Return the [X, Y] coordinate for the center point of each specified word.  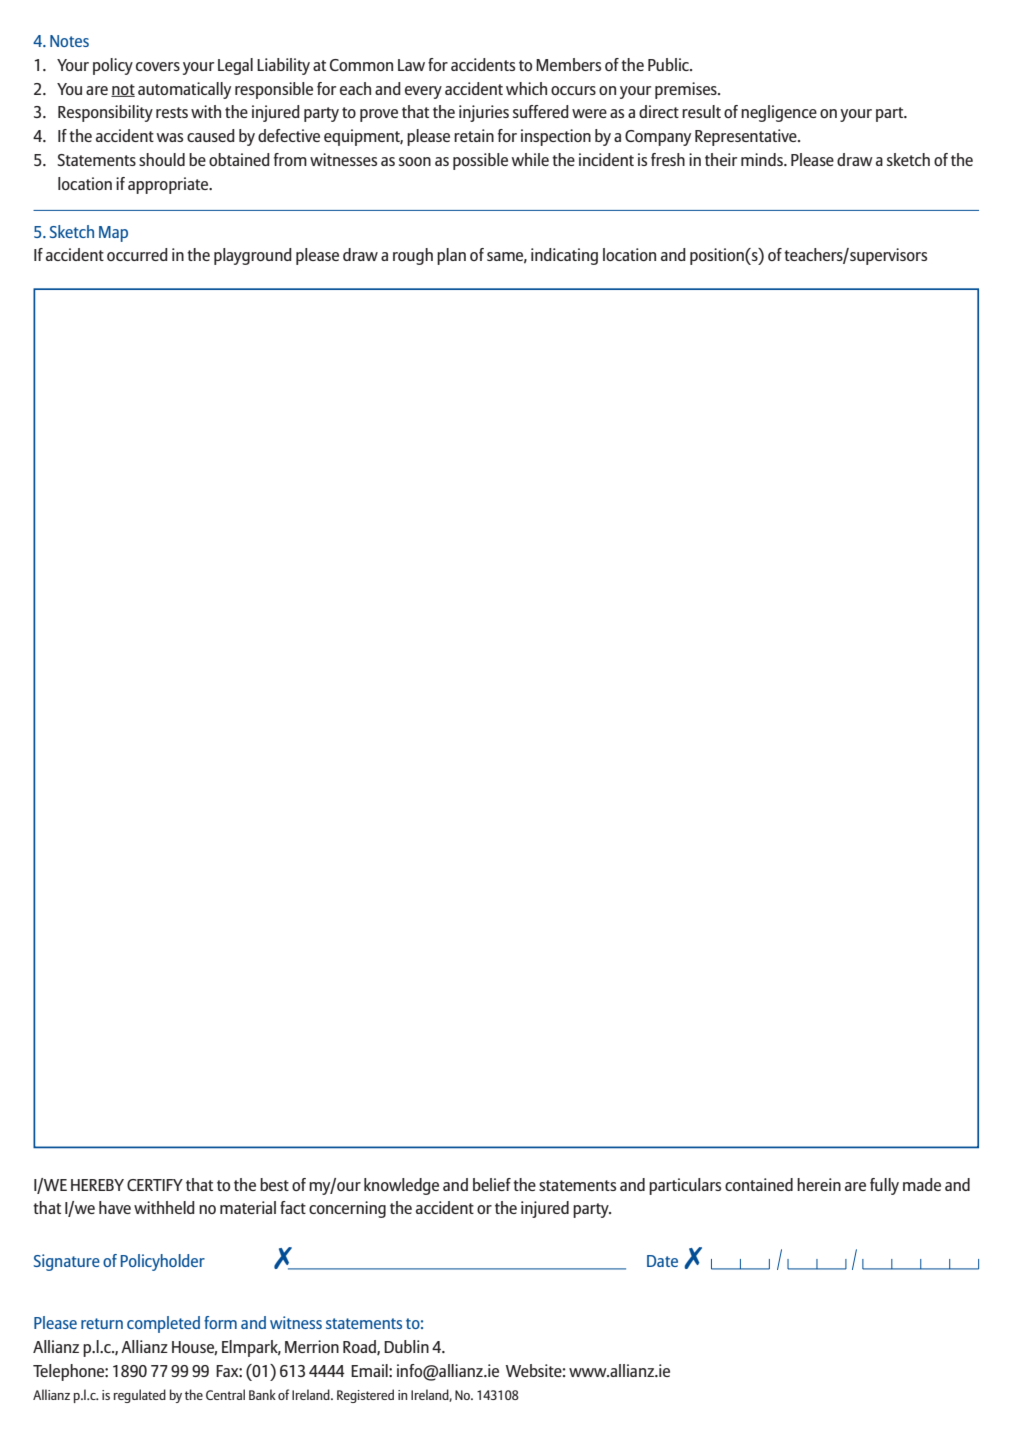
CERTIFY [155, 1185]
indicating [564, 256]
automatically [184, 90]
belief [492, 1184]
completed [163, 1324]
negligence [779, 113]
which [526, 88]
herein [819, 1184]
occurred [137, 254]
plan [451, 256]
